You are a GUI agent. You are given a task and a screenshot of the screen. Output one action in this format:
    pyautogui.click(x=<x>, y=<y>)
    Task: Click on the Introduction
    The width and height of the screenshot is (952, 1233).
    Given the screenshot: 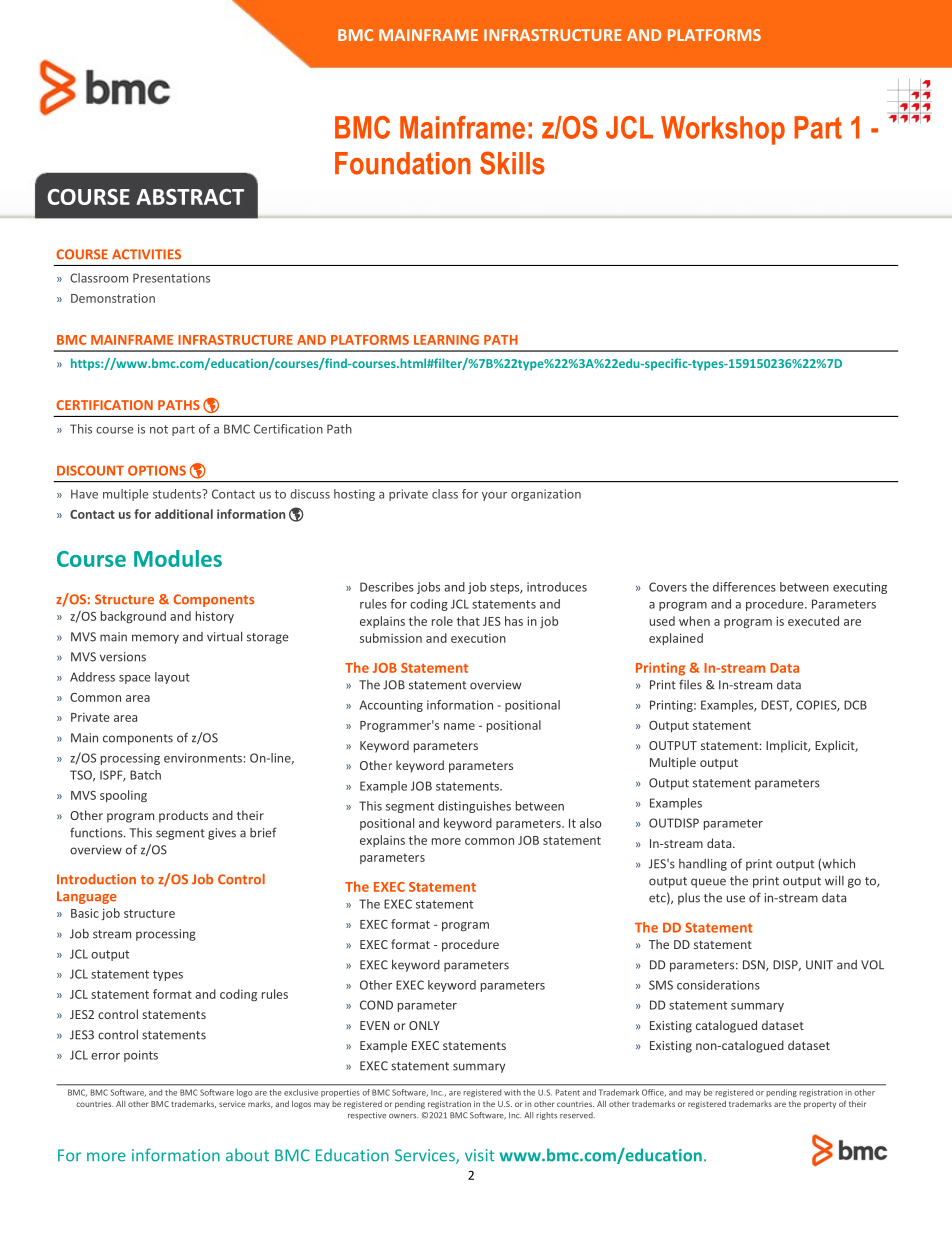 What is the action you would take?
    pyautogui.click(x=96, y=879)
